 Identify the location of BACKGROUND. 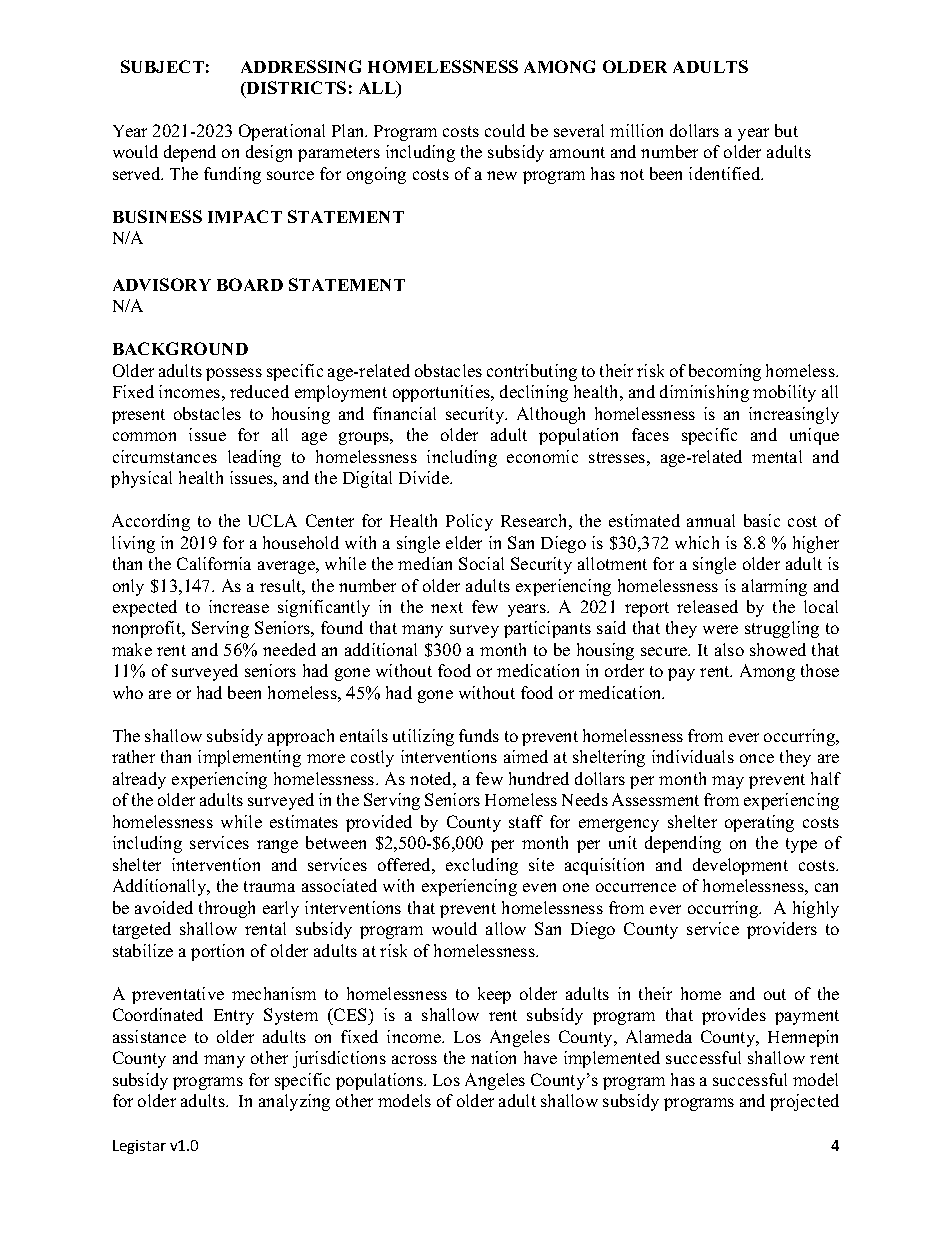
(180, 348).
